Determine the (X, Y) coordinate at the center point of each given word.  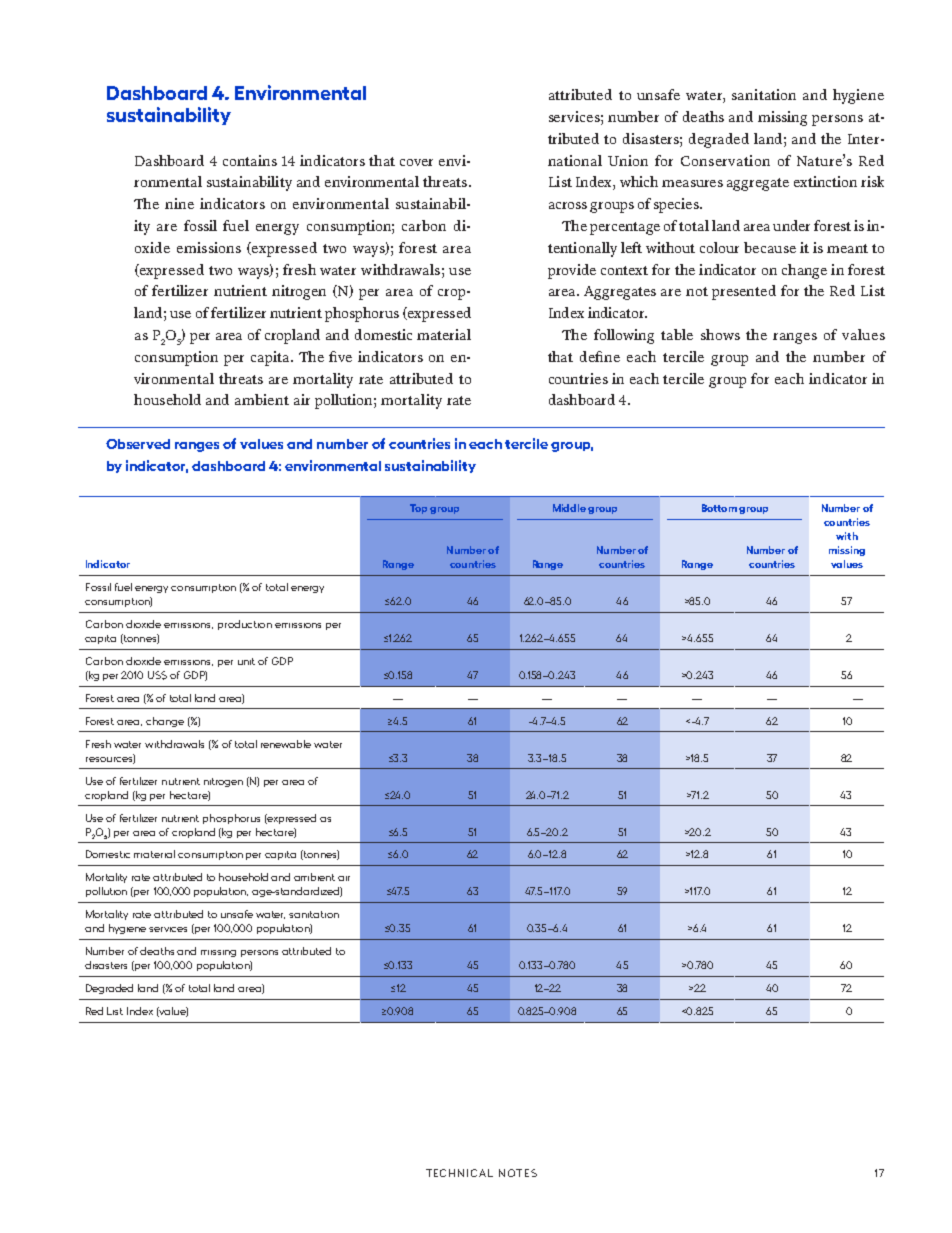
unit (246, 661)
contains (250, 160)
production (245, 625)
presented (744, 292)
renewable (286, 744)
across (568, 205)
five (340, 356)
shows (720, 334)
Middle (569, 508)
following (624, 336)
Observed (138, 444)
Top (420, 509)
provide (572, 271)
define (600, 356)
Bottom (719, 508)
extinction (825, 181)
